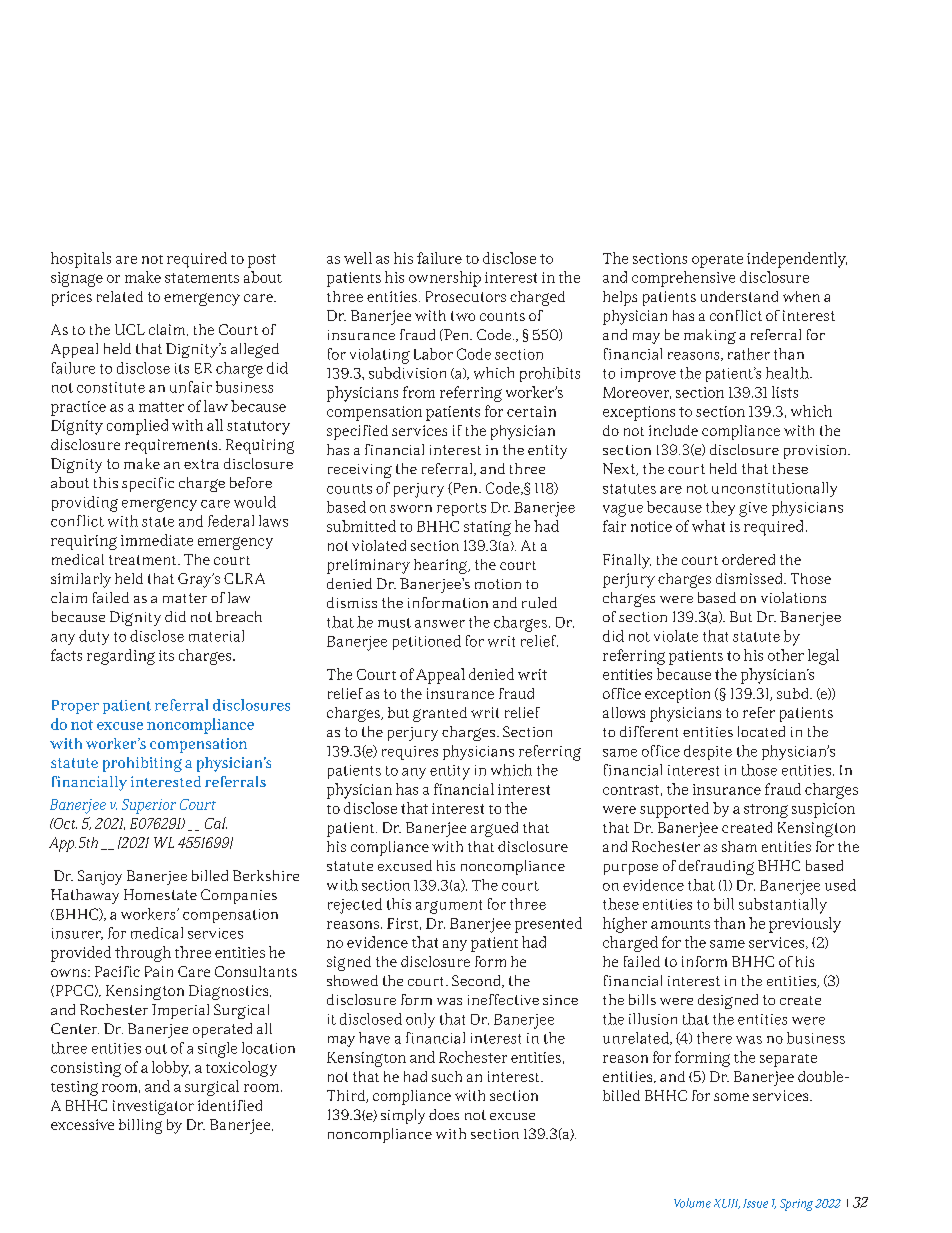  What do you see at coordinates (755, 1203) in the document?
I see `Issue` at bounding box center [755, 1203].
